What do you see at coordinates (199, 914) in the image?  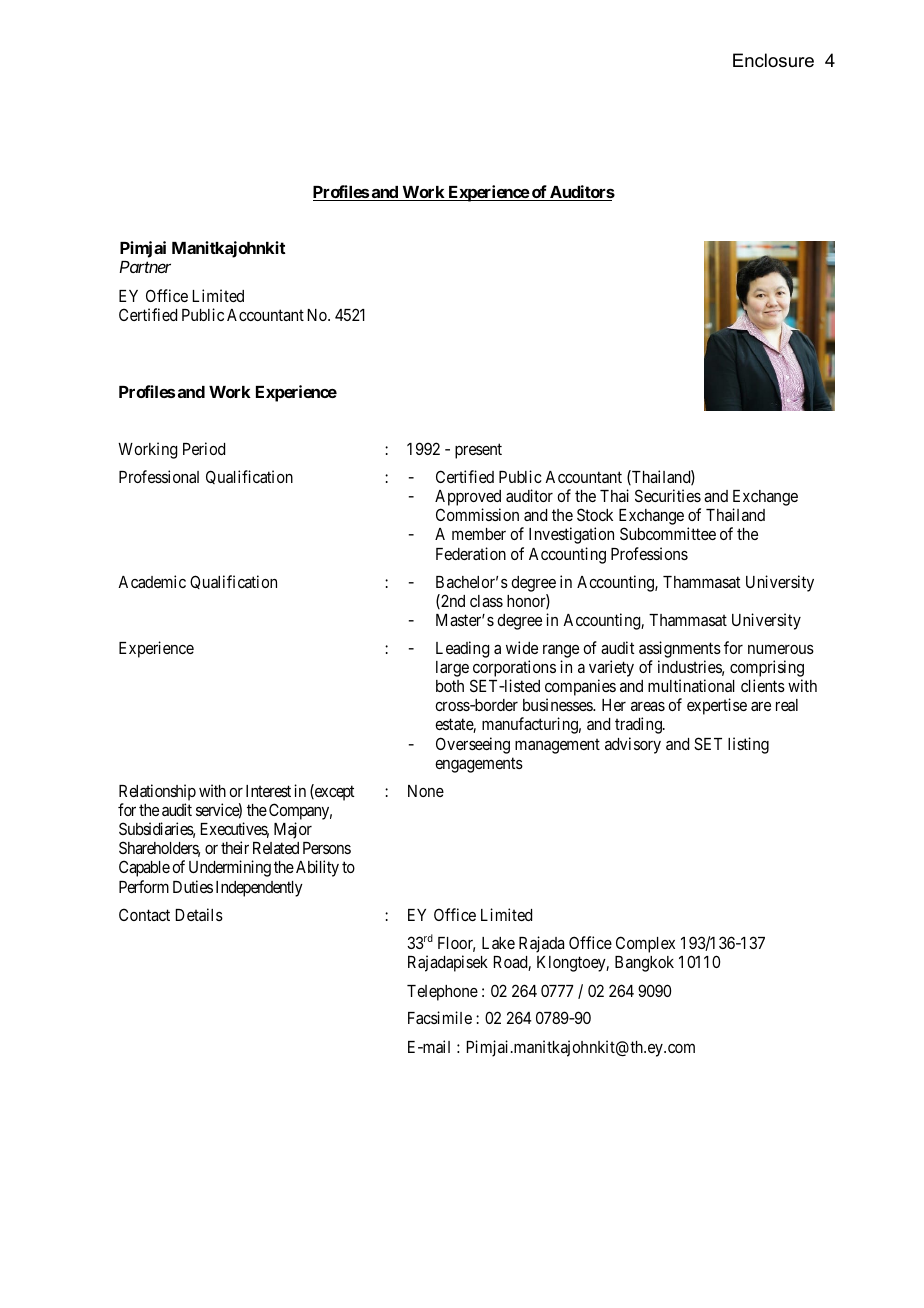 I see `Details` at bounding box center [199, 914].
